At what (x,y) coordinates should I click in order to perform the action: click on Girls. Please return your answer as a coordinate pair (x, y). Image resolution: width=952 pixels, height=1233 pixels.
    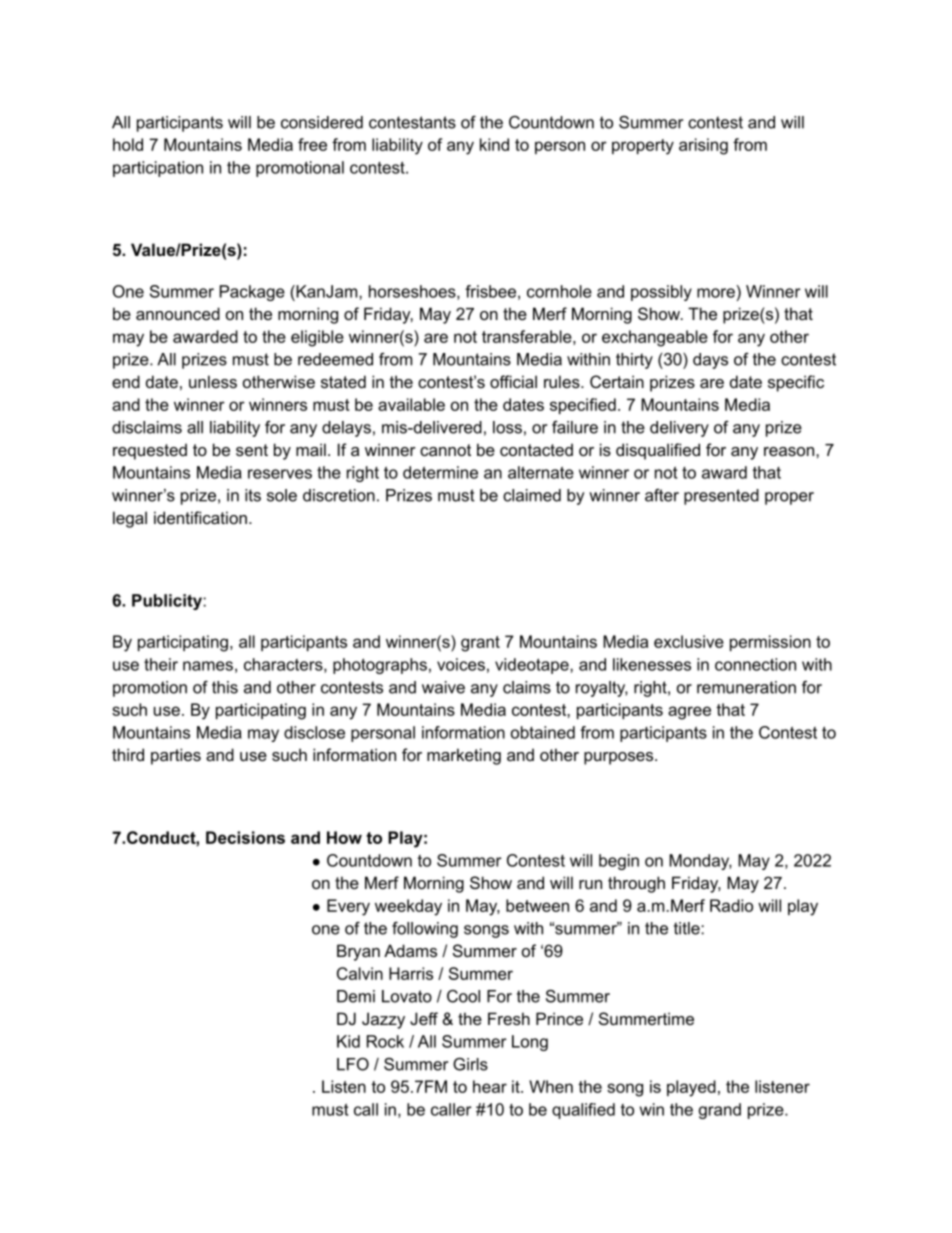
    Looking at the image, I should click on (470, 1064).
